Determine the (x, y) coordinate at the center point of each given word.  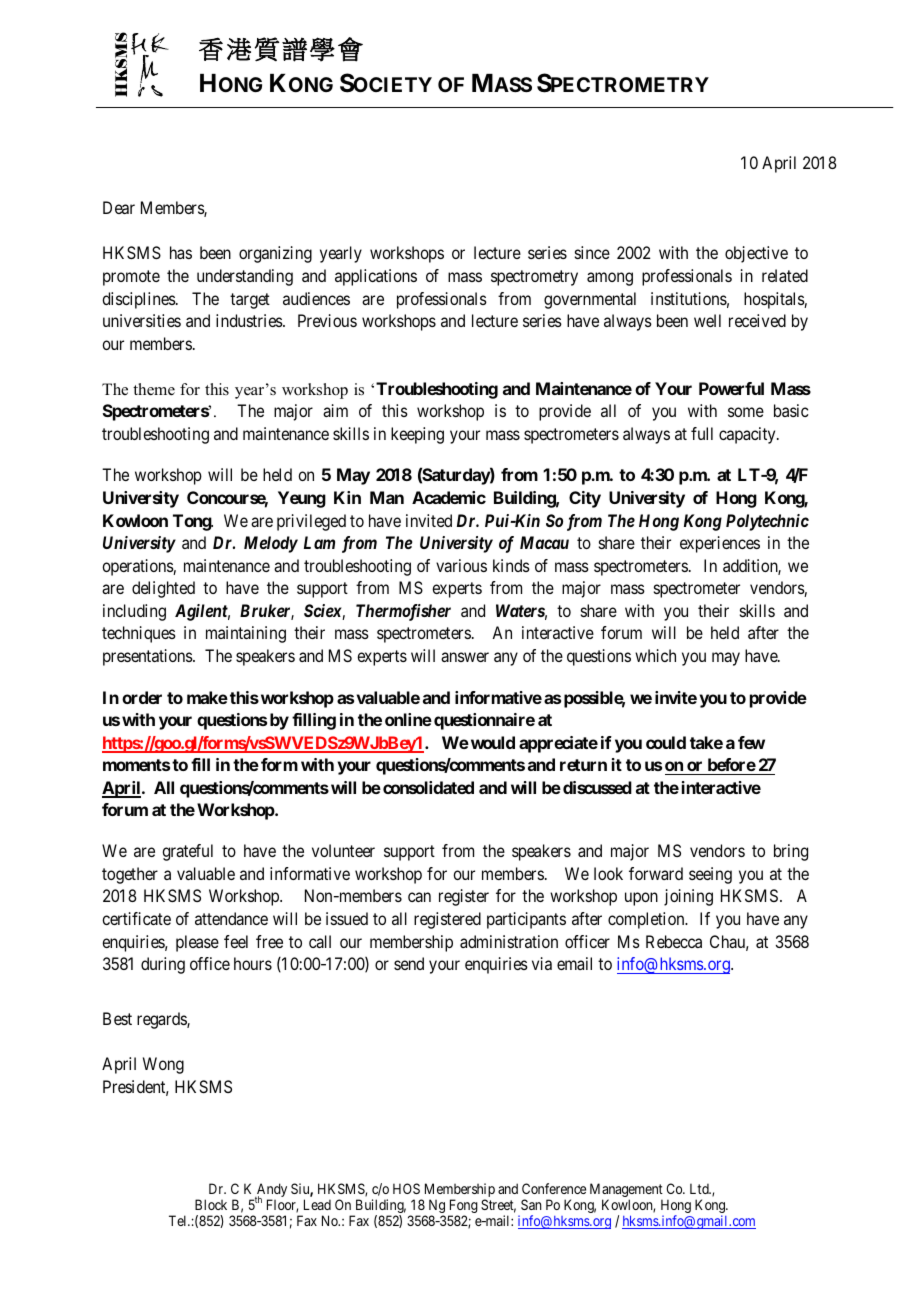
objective (756, 254)
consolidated (428, 787)
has (181, 252)
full (702, 433)
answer (465, 657)
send (409, 963)
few (751, 742)
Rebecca (674, 941)
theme (154, 389)
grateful (187, 852)
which (655, 655)
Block (211, 1204)
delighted (163, 589)
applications (376, 277)
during (163, 965)
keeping (417, 435)
